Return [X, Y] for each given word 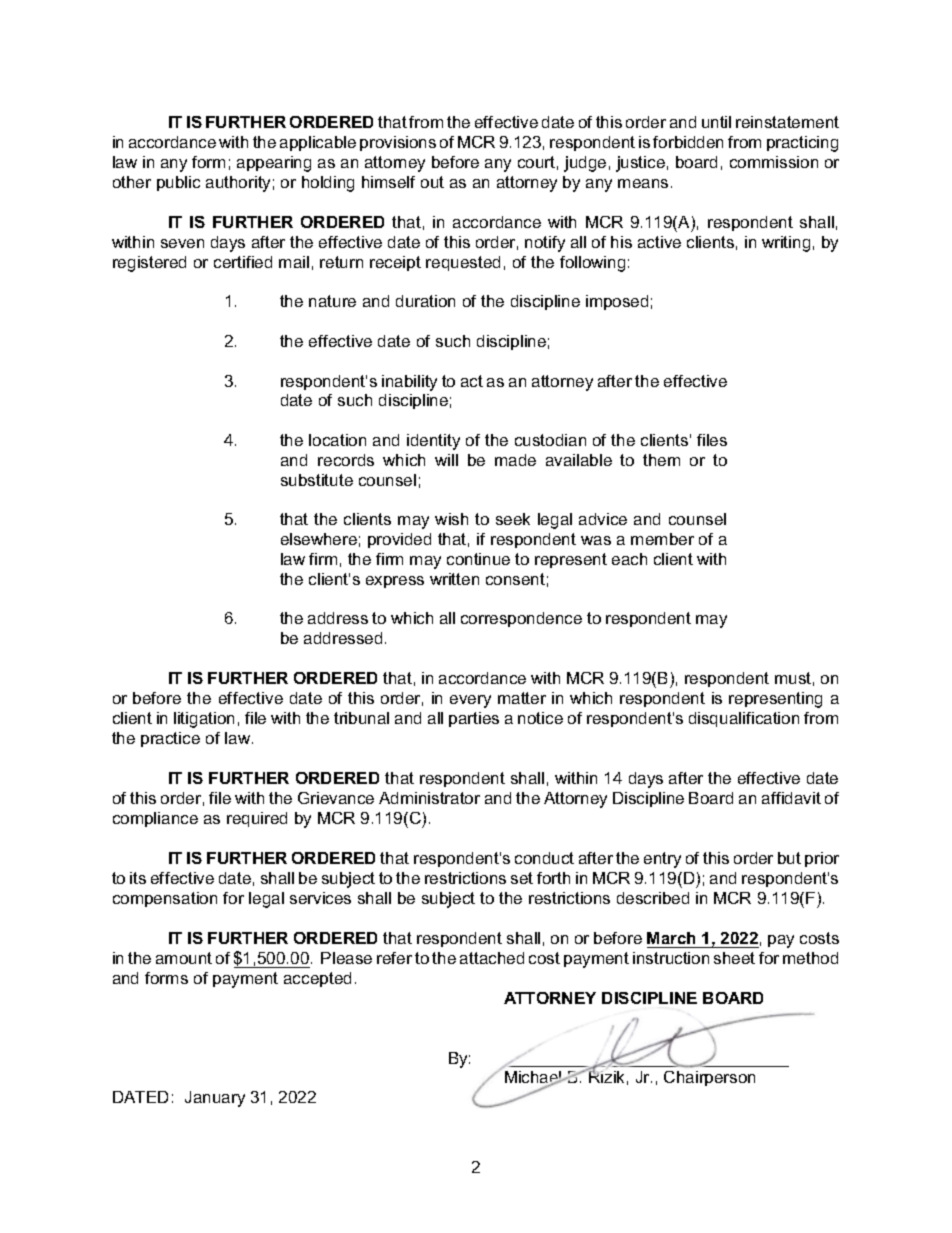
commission [774, 162]
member [662, 539]
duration [425, 301]
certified [243, 262]
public [178, 183]
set [522, 878]
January [215, 1099]
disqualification [744, 719]
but [789, 858]
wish [451, 519]
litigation [204, 720]
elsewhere [319, 539]
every [470, 701]
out [432, 182]
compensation [165, 899]
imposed [617, 302]
